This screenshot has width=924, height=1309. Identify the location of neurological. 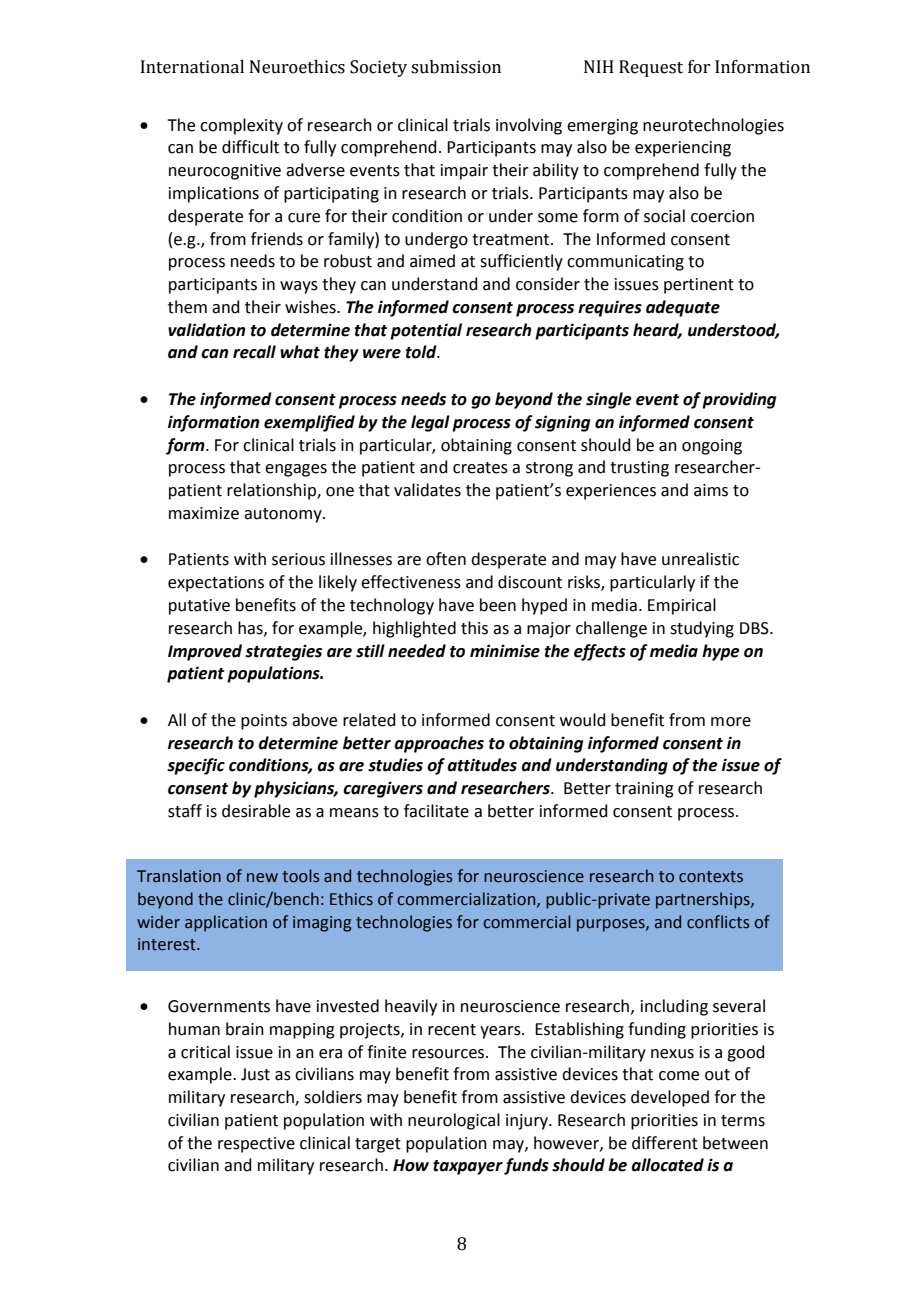
(454, 1121).
